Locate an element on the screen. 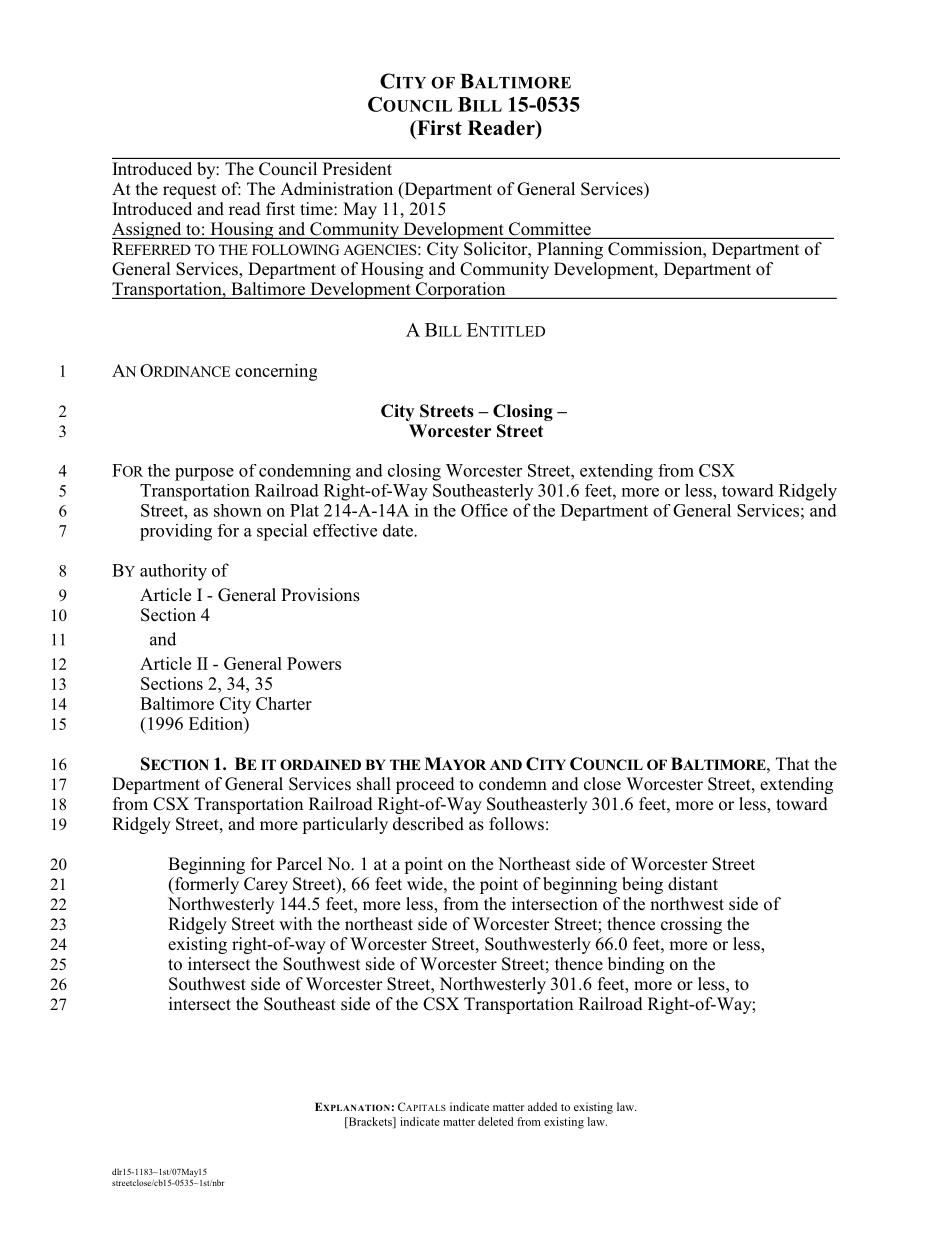 The image size is (952, 1233). Office is located at coordinates (484, 510).
